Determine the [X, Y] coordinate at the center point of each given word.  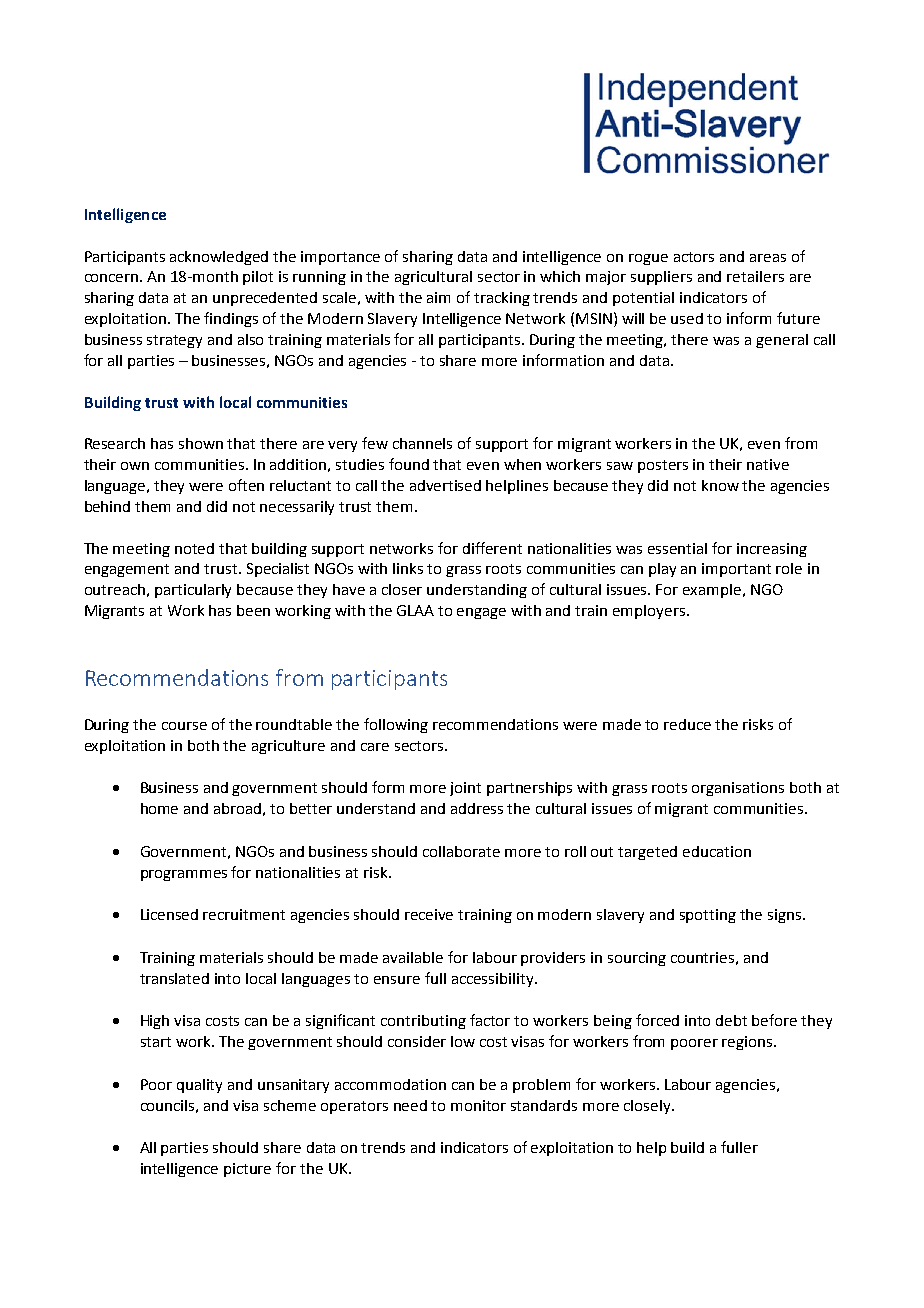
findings [231, 319]
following [396, 725]
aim [438, 297]
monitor [478, 1105]
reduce [687, 724]
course [184, 726]
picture [247, 1170]
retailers [755, 276]
